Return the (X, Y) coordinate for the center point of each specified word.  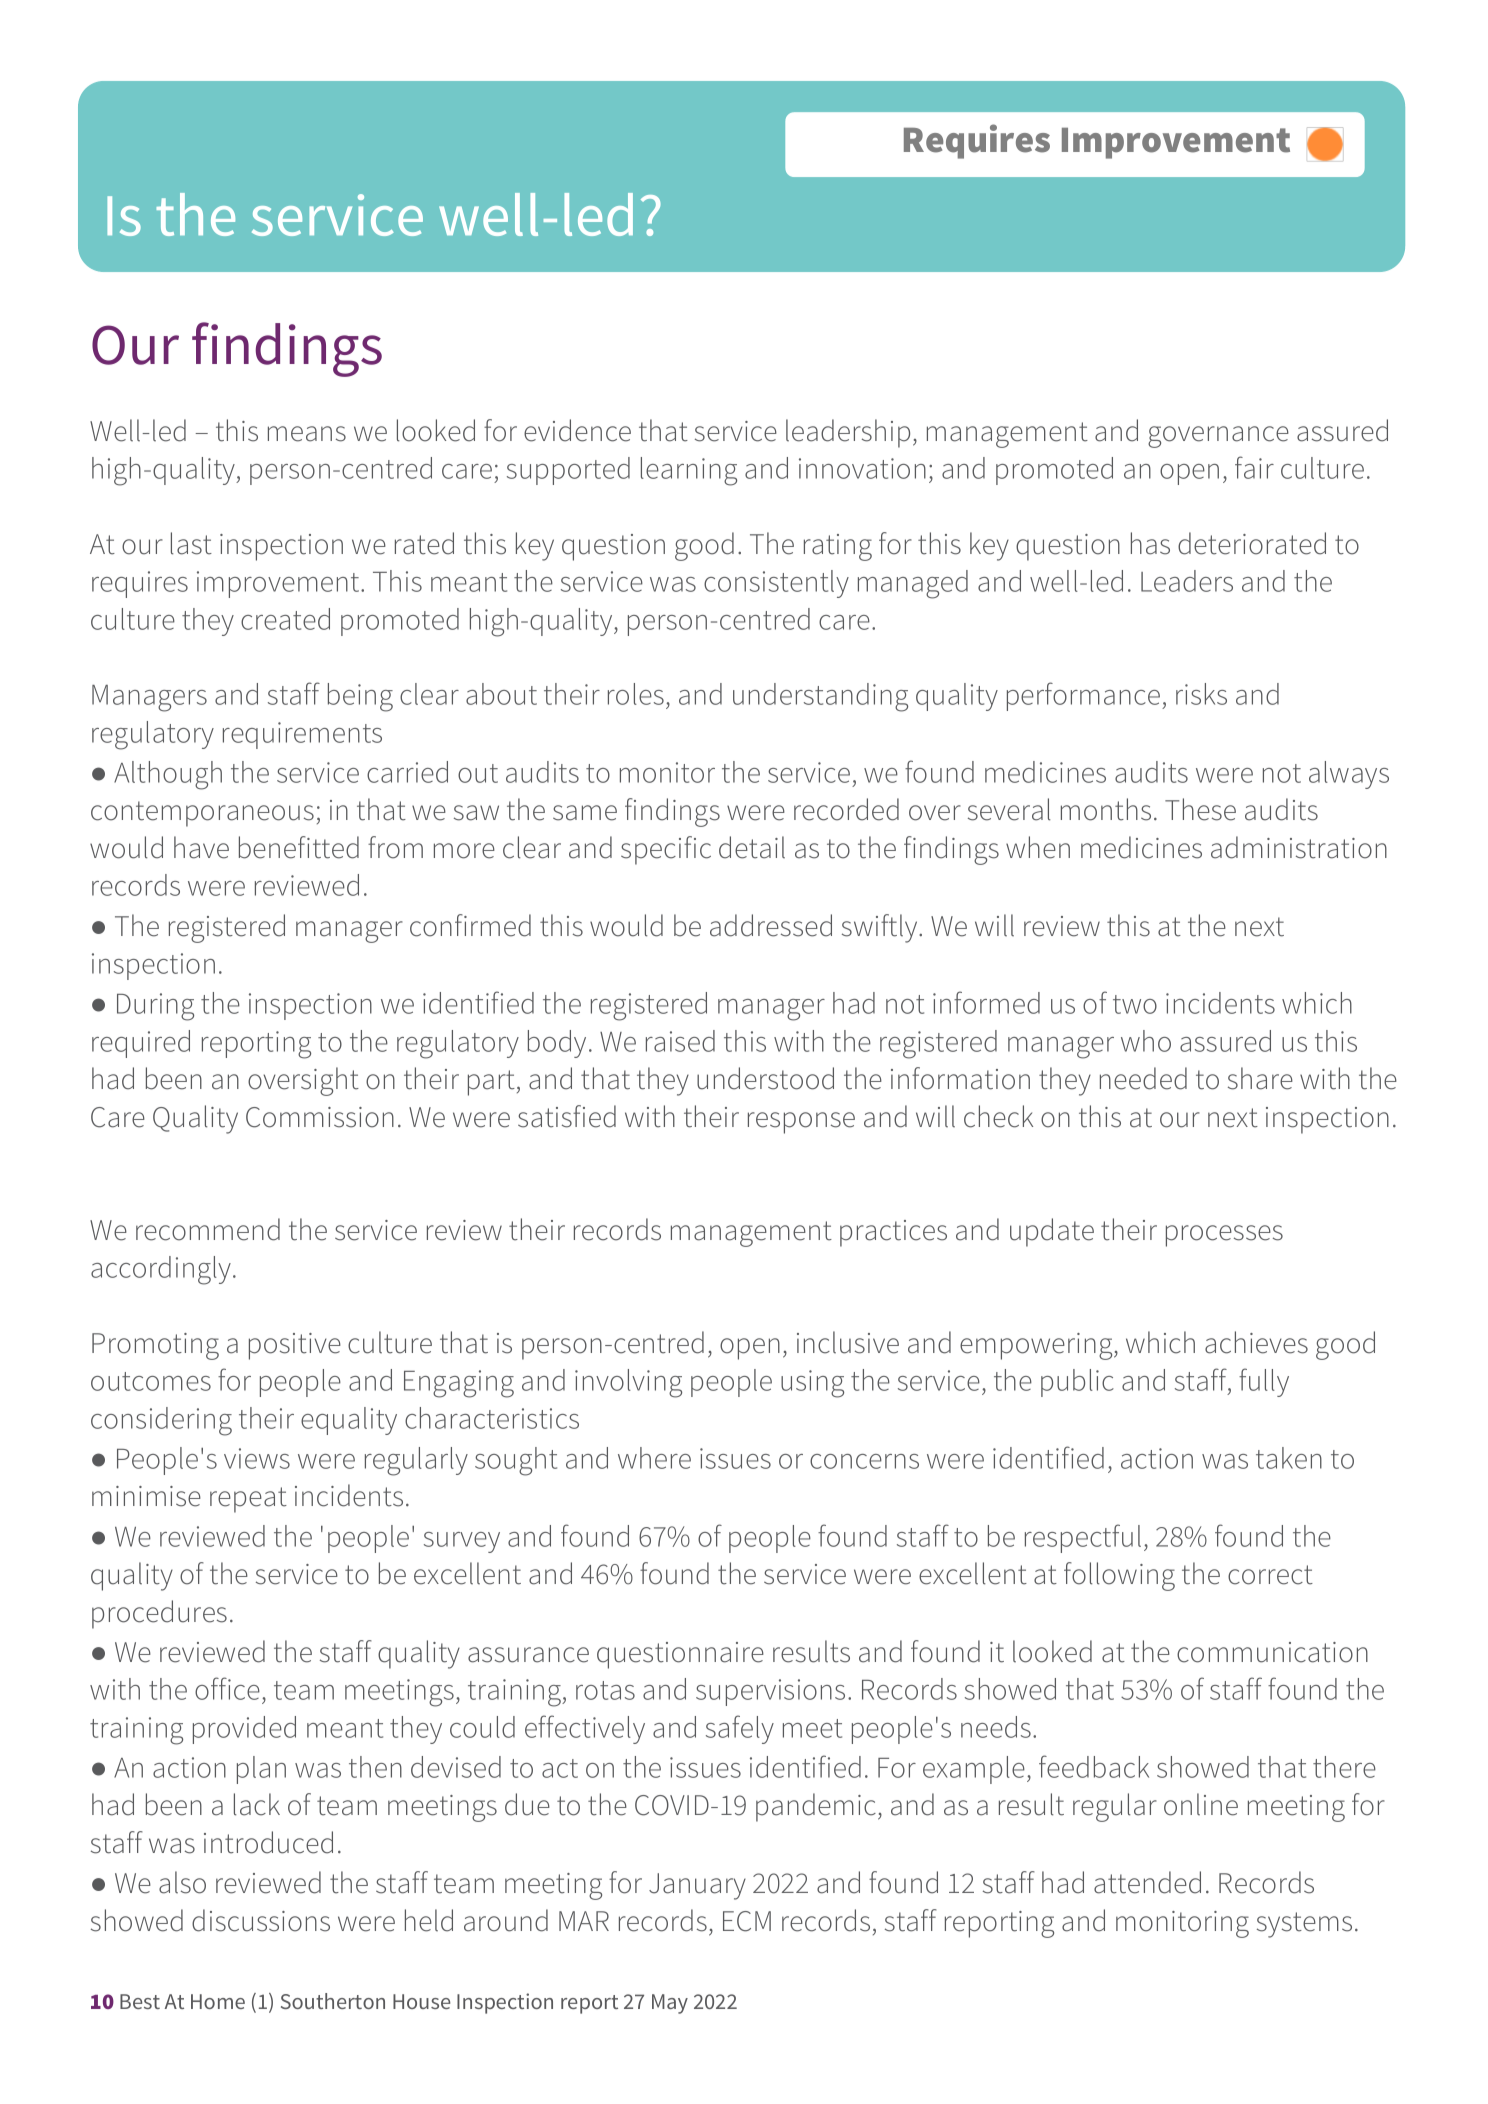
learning (689, 471)
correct (1270, 1575)
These (1200, 809)
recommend (208, 1229)
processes (1224, 1236)
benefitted (299, 847)
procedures (159, 1614)
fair (1254, 467)
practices (893, 1233)
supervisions (770, 1692)
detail (752, 847)
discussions (261, 1920)
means (307, 434)
